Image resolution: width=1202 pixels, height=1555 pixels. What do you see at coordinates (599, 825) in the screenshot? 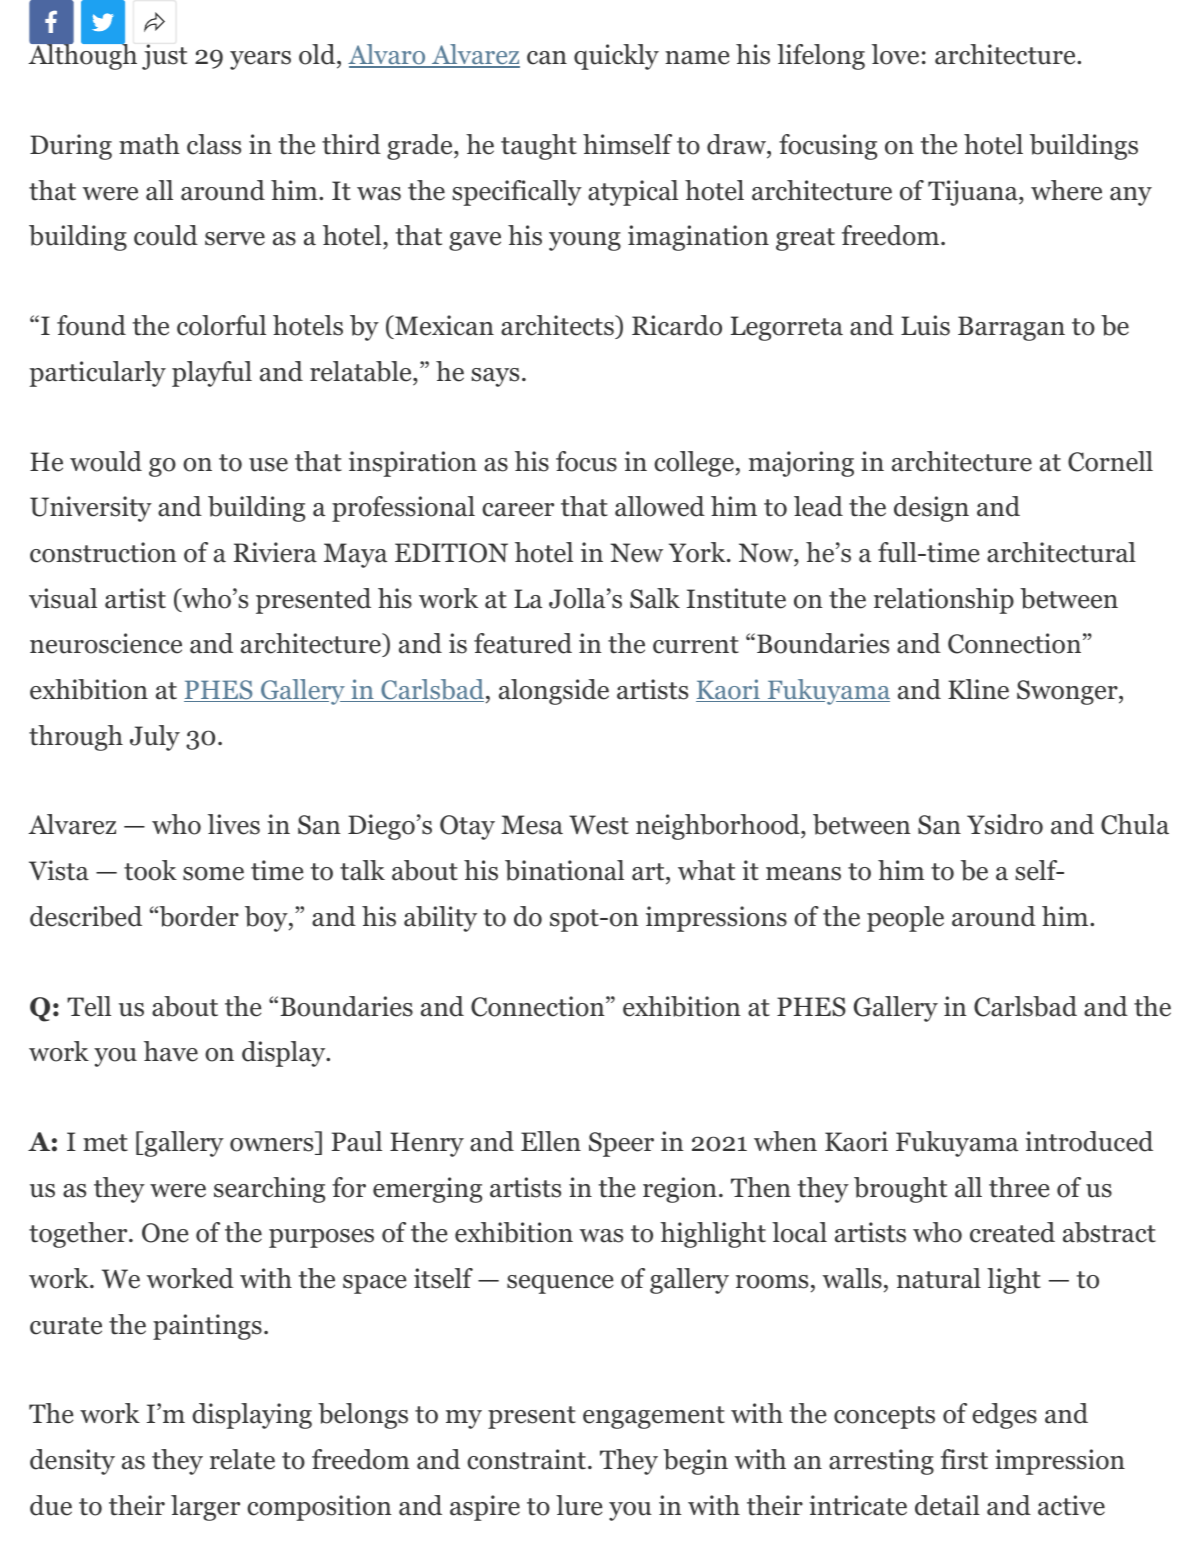
I see `West` at bounding box center [599, 825].
